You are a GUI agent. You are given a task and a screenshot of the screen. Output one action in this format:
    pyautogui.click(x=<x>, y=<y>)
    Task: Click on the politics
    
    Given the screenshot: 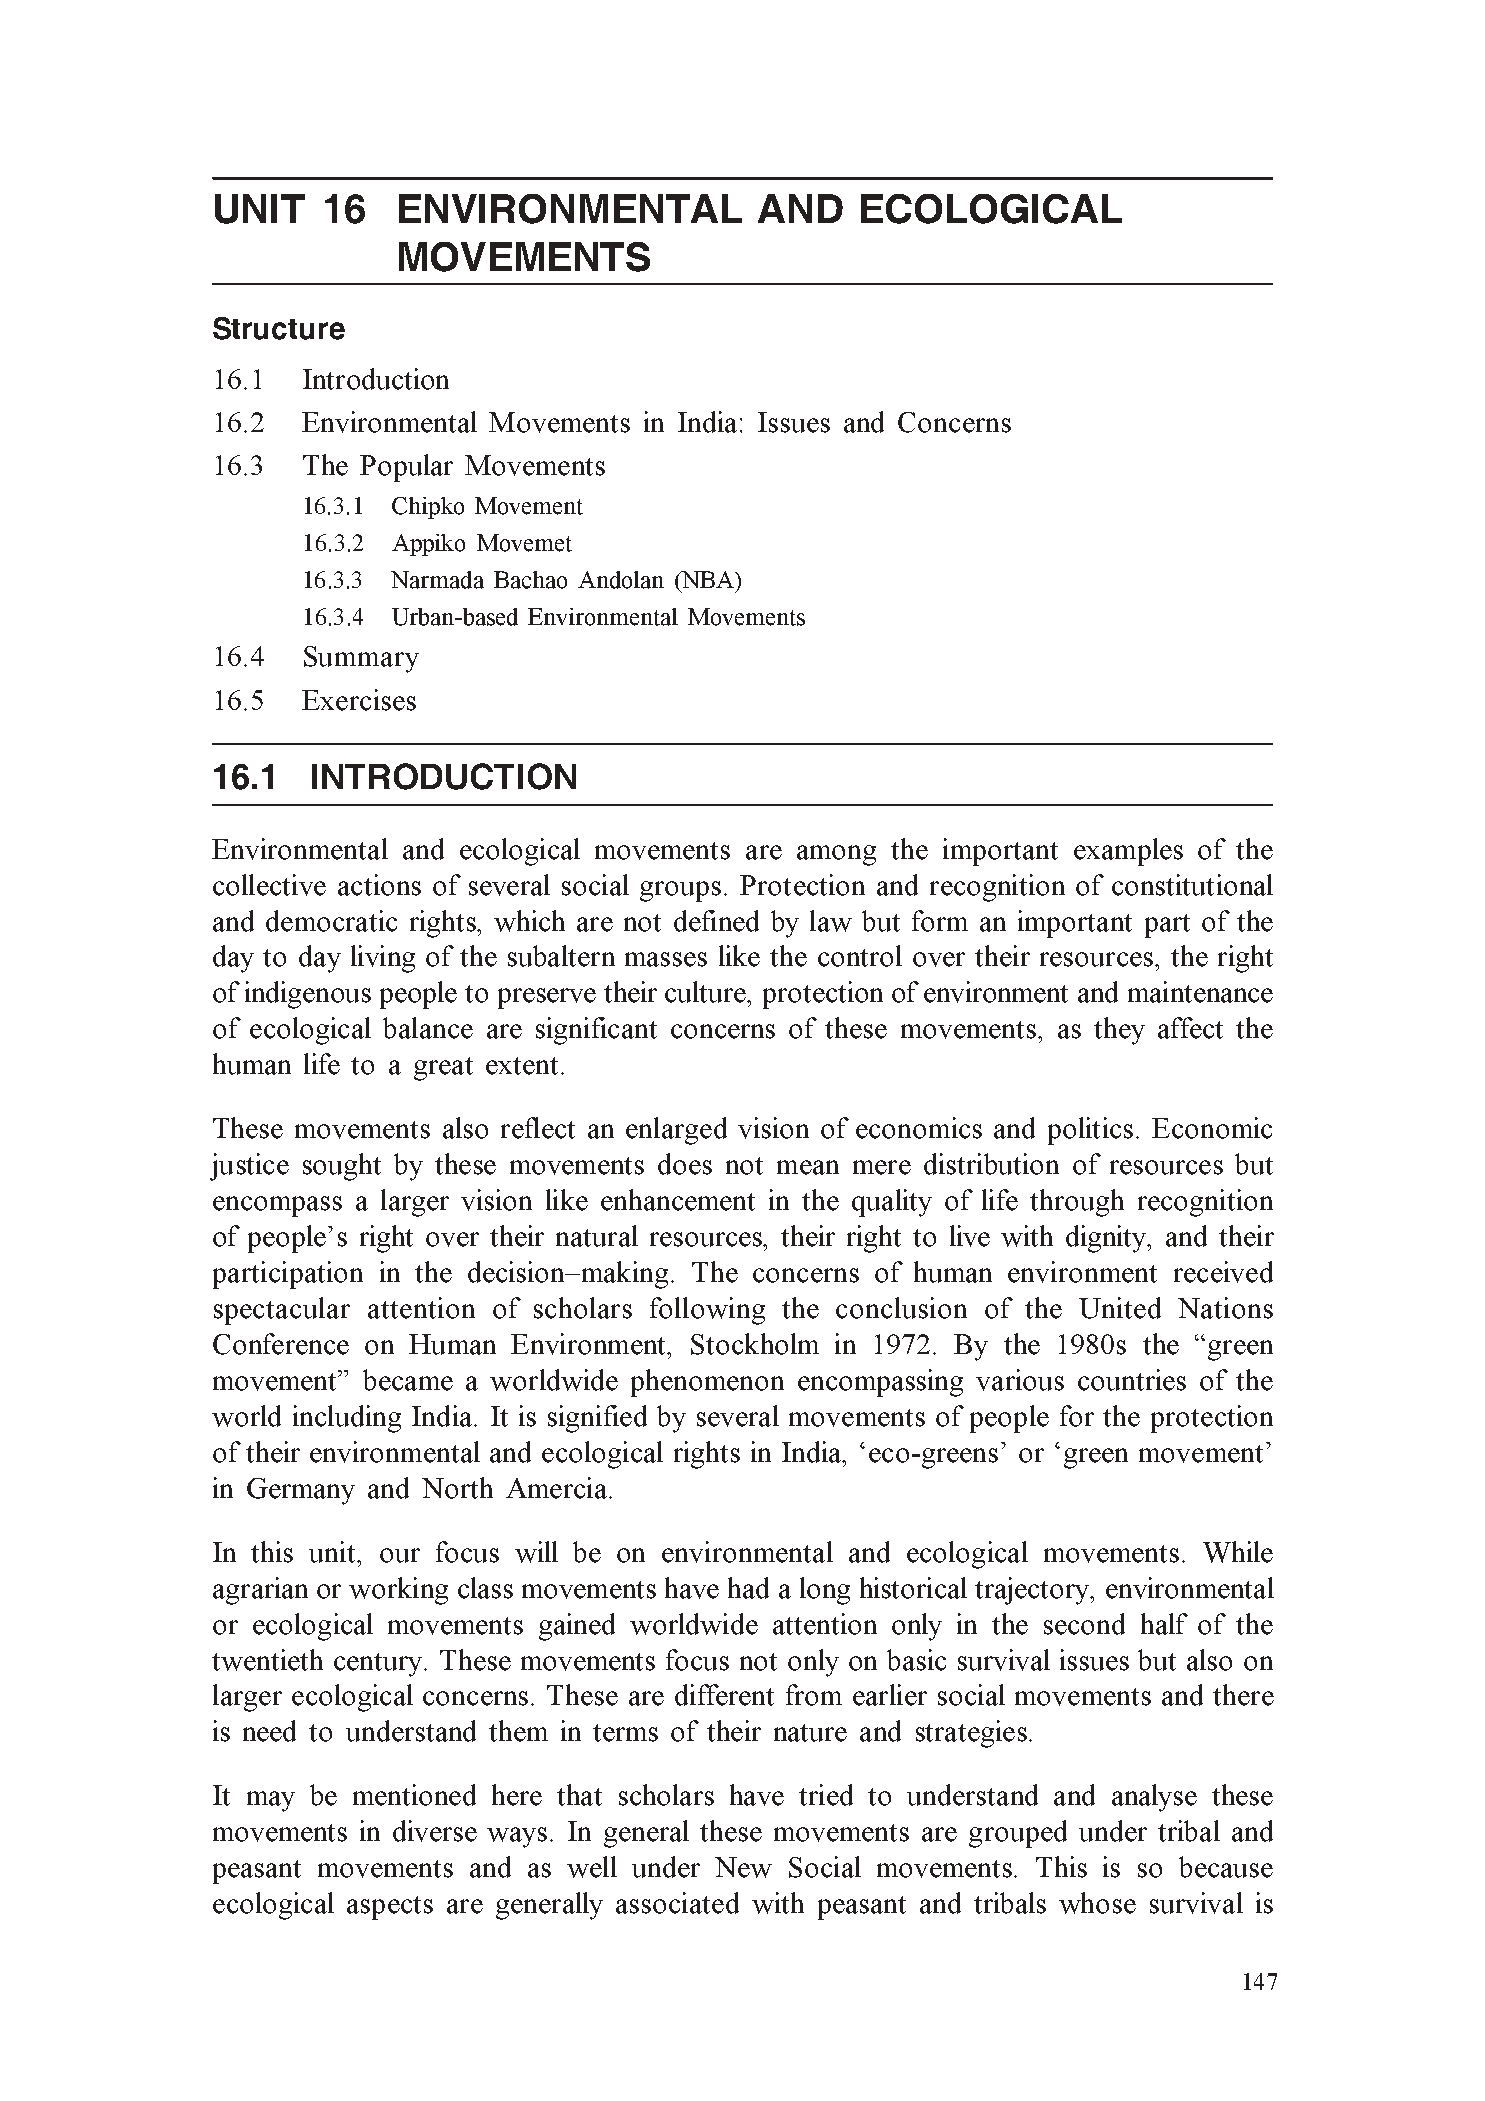 What is the action you would take?
    pyautogui.click(x=1090, y=1131)
